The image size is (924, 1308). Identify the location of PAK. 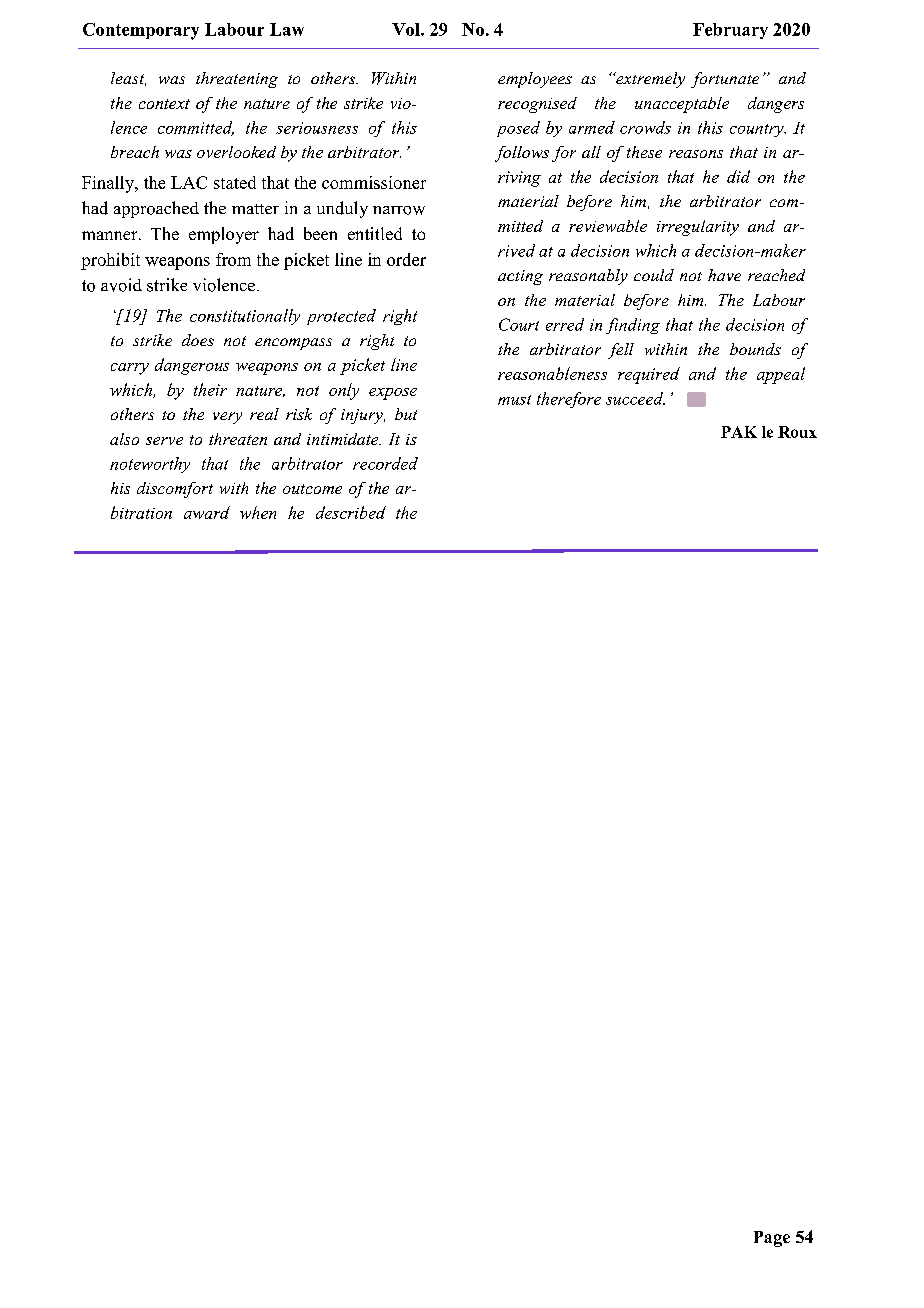
(739, 432).
